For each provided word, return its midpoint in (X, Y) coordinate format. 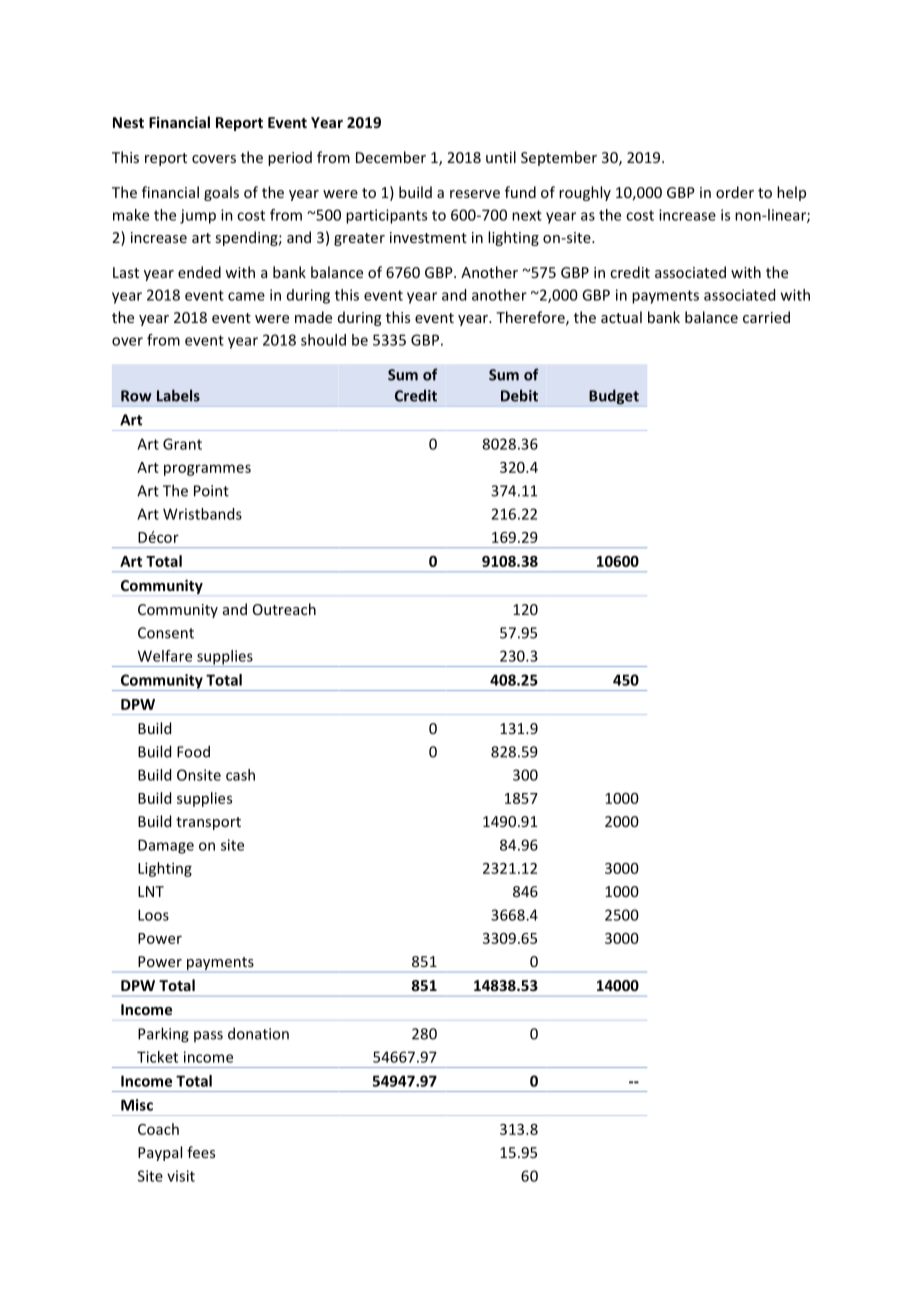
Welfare (165, 656)
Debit (519, 395)
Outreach (284, 609)
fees (201, 1152)
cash (240, 775)
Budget (614, 397)
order (735, 192)
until (501, 157)
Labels (178, 395)
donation (258, 1033)
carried (766, 317)
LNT (151, 891)
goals (221, 193)
